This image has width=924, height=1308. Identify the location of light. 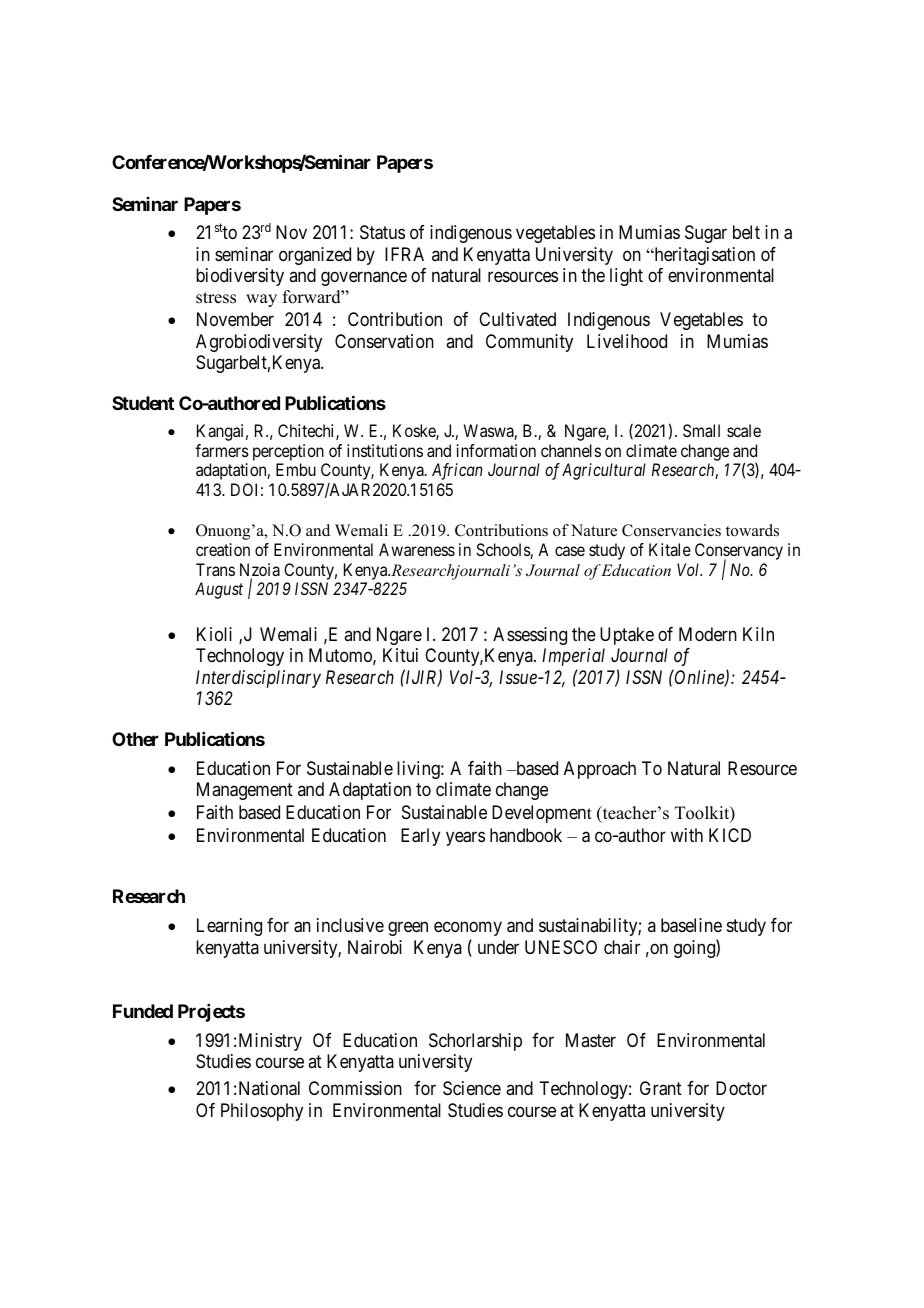
(626, 277).
